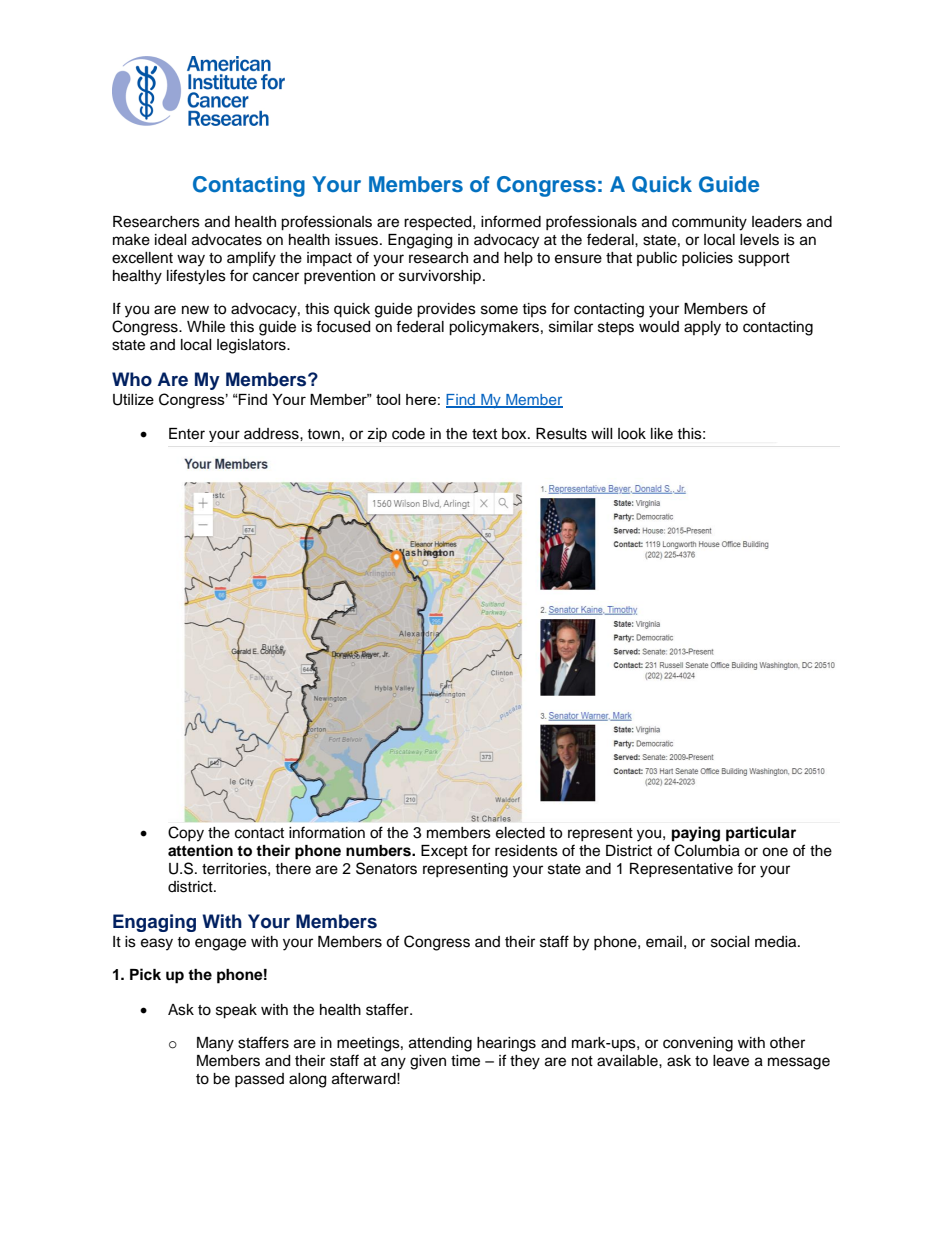 This screenshot has width=952, height=1233. Describe the element at coordinates (707, 259) in the screenshot. I see `policies` at that location.
